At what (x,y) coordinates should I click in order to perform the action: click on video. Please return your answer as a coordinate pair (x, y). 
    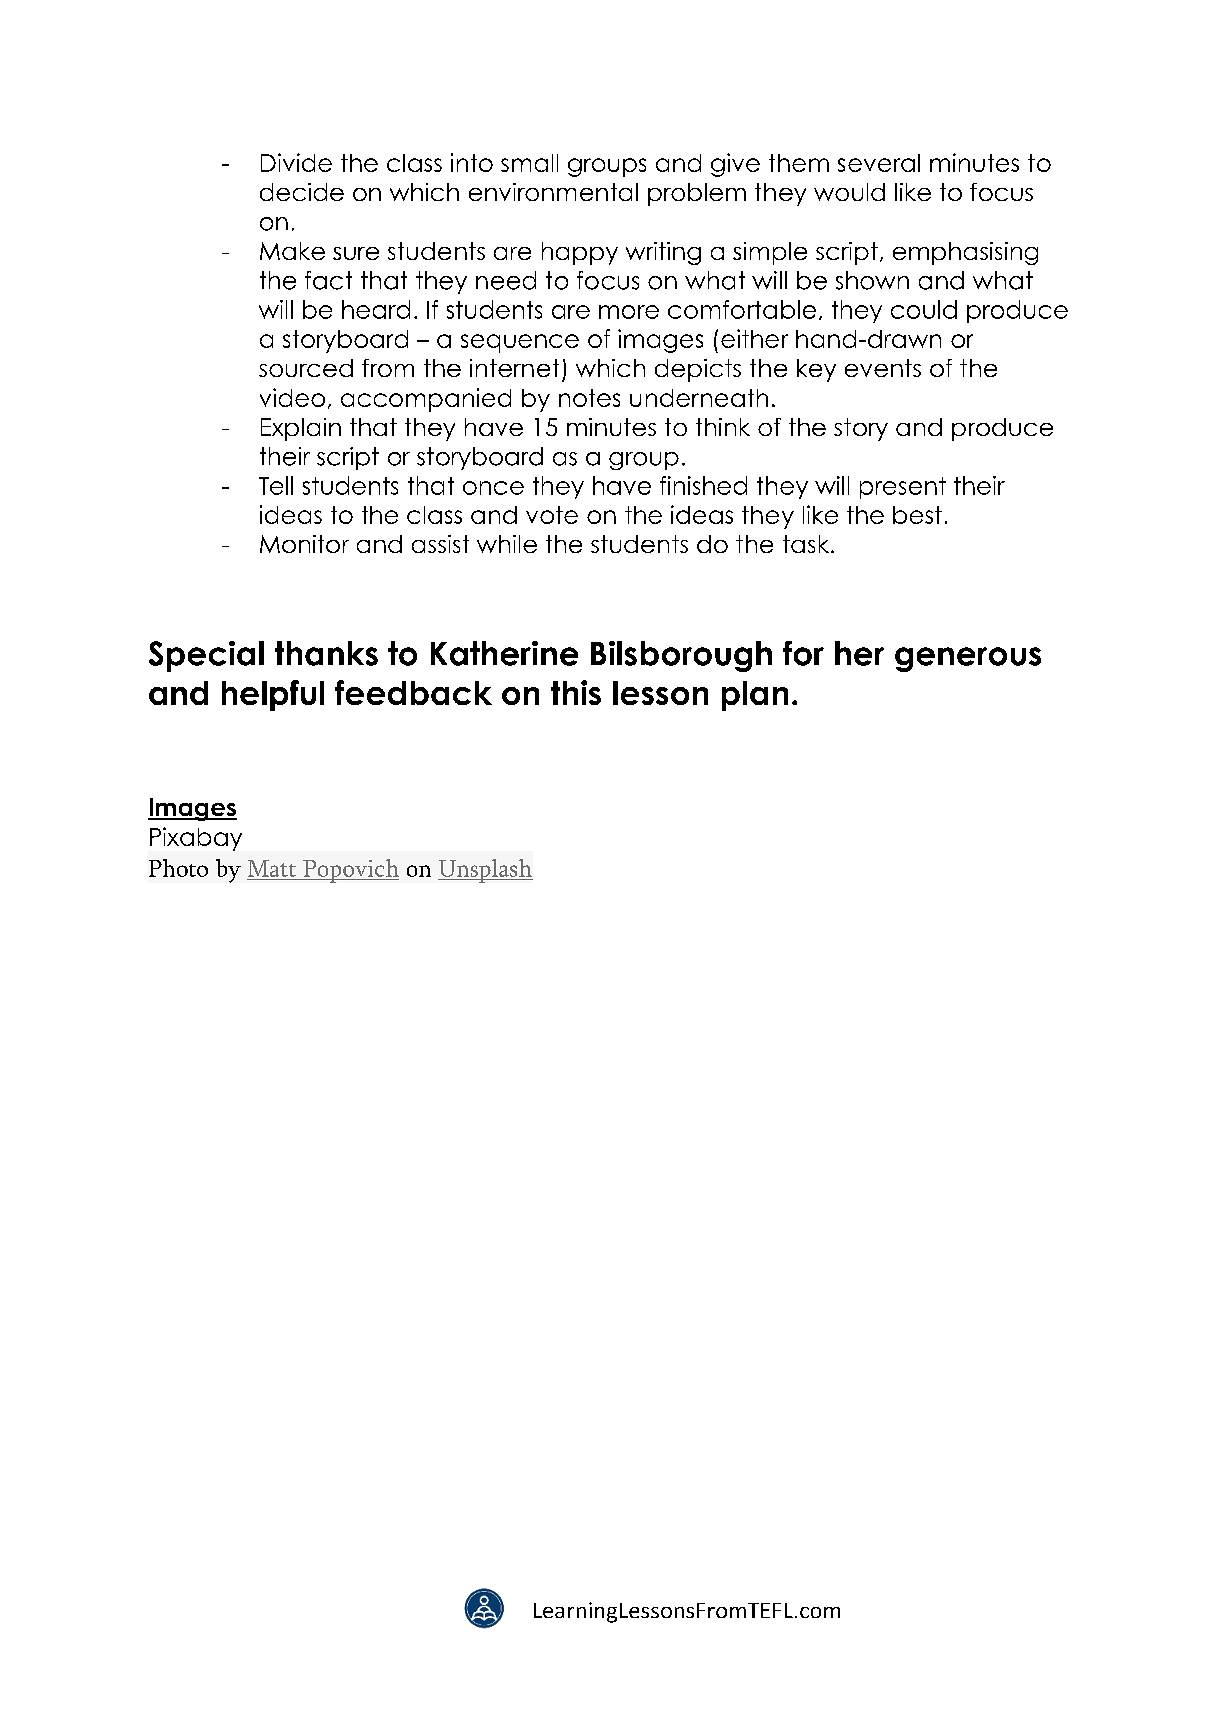
    Looking at the image, I should click on (292, 397).
